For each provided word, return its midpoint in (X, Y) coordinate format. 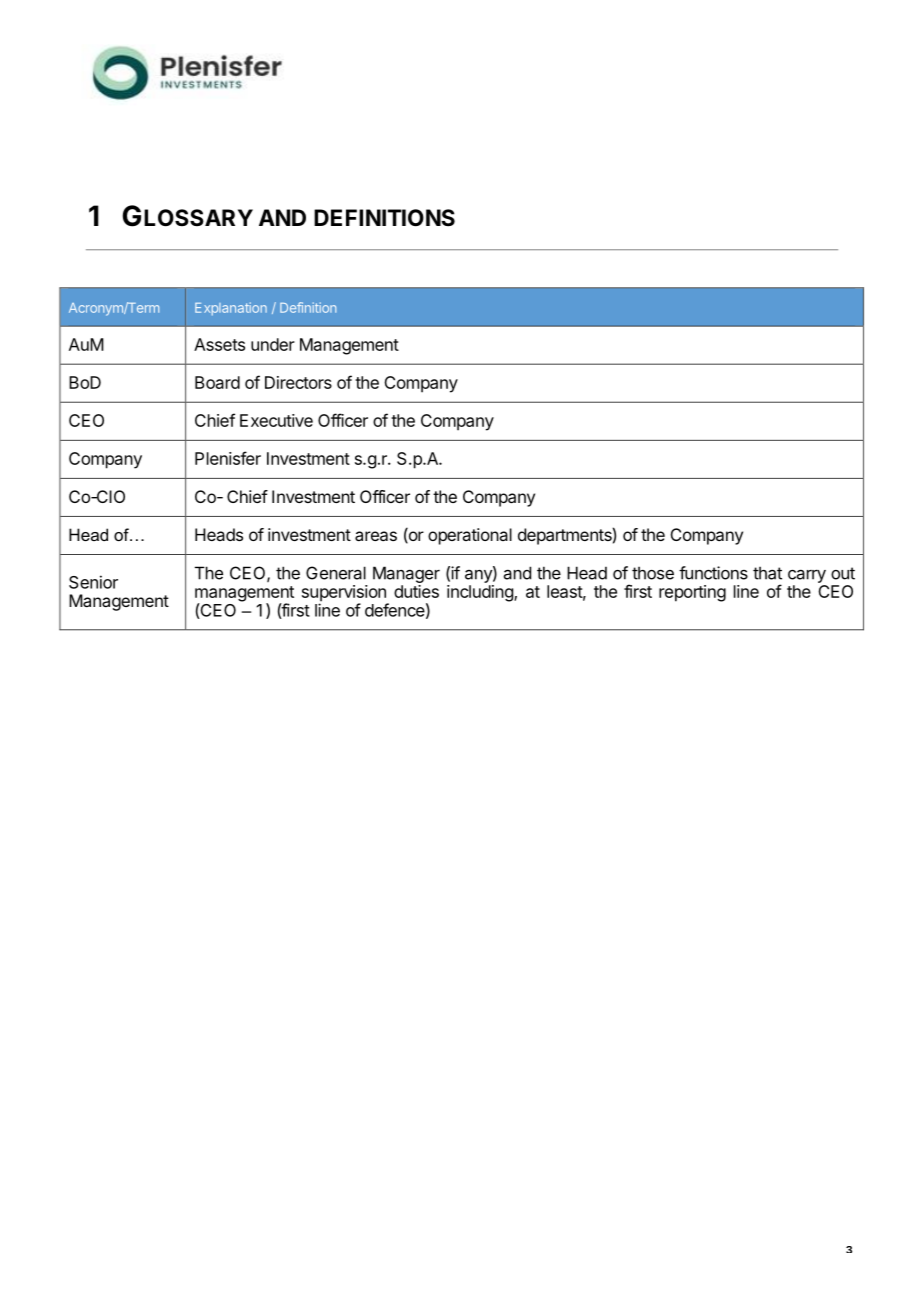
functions (713, 573)
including (481, 593)
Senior (93, 582)
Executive (276, 420)
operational (470, 536)
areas (376, 536)
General (336, 573)
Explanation (231, 309)
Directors (298, 382)
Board (217, 382)
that (767, 573)
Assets (219, 344)
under (273, 344)
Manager (406, 574)
